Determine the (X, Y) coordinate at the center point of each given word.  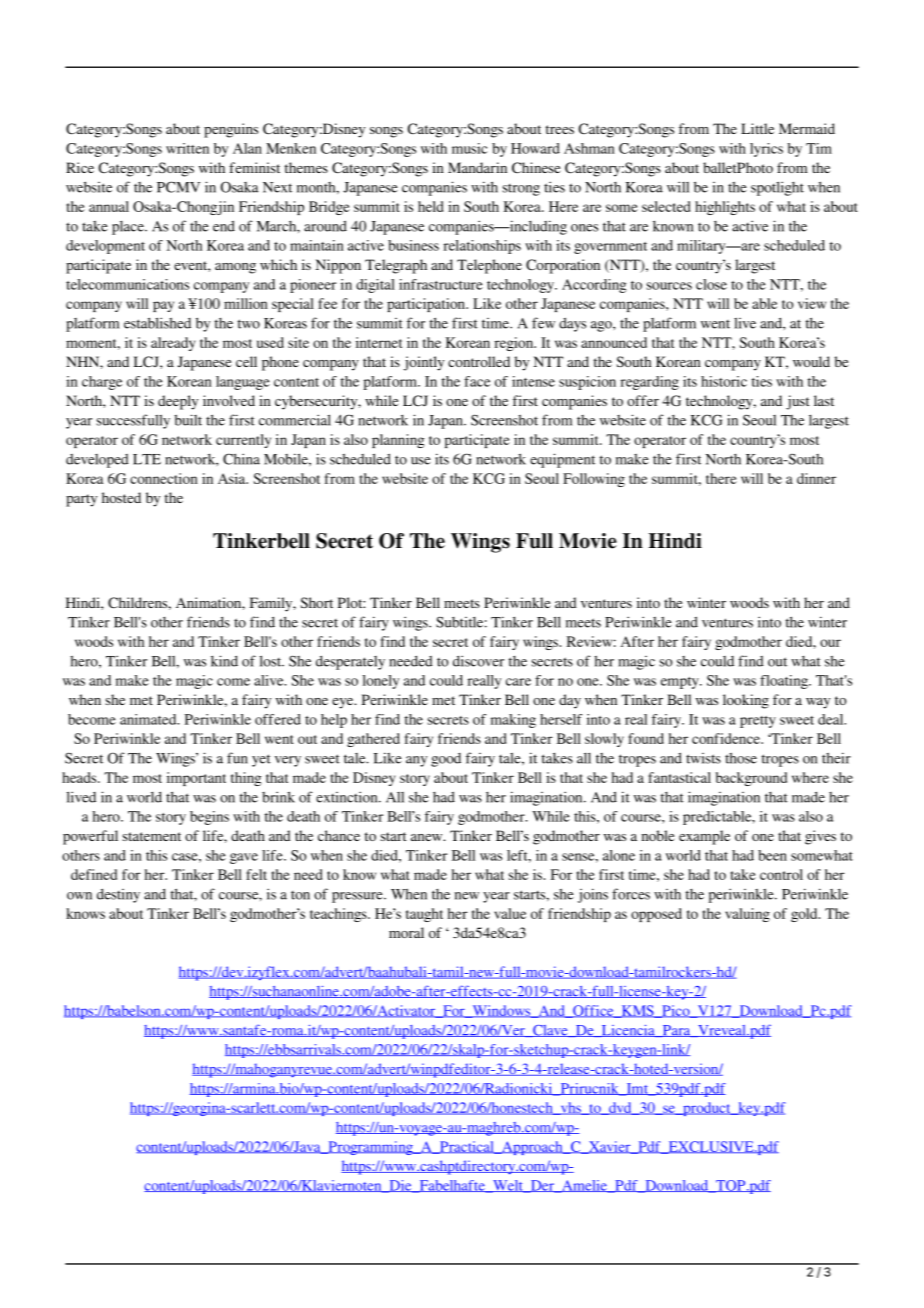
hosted (121, 497)
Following (594, 480)
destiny (118, 895)
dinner (816, 478)
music (469, 148)
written (187, 148)
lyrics (766, 150)
